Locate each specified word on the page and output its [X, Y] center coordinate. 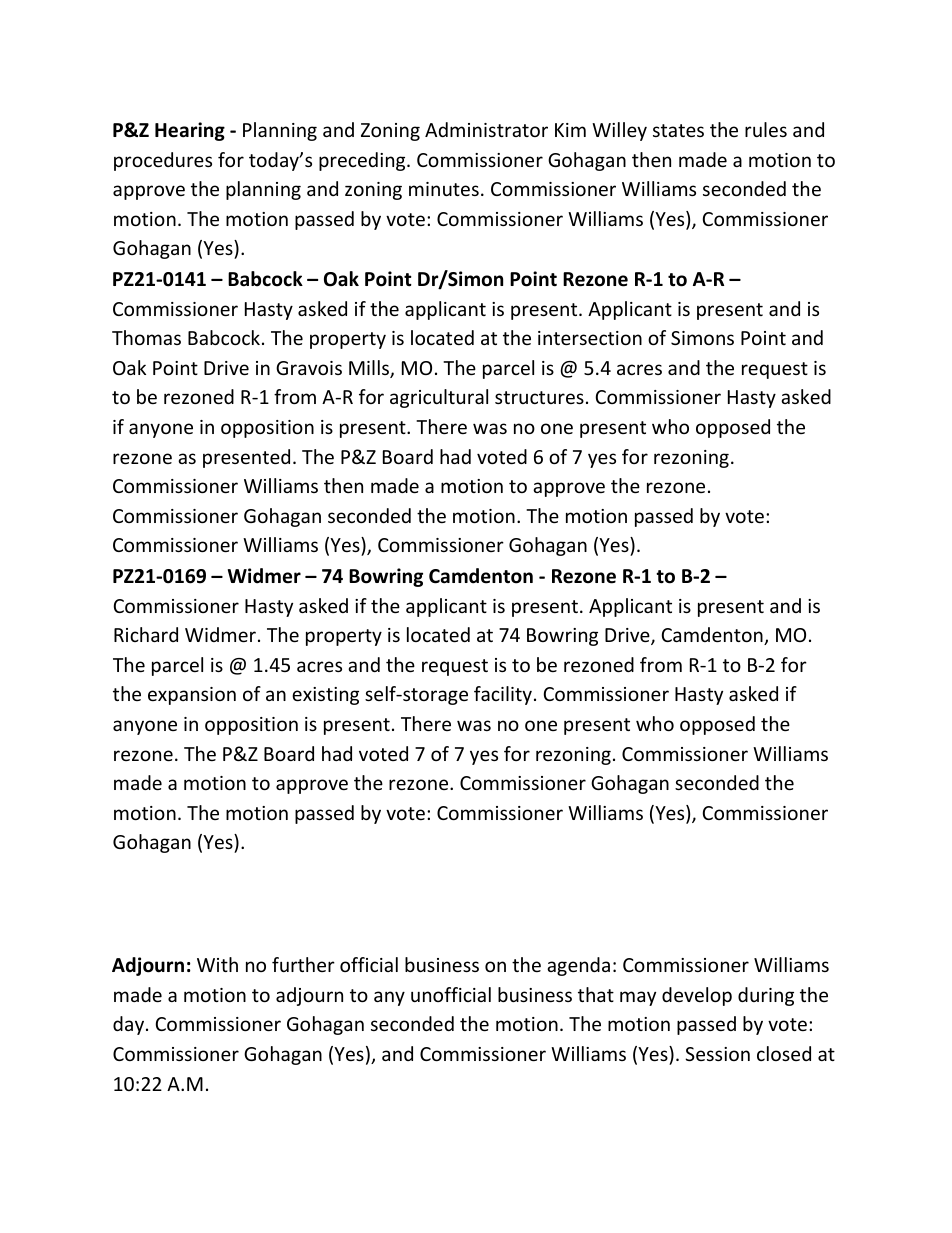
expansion [192, 696]
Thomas [146, 337]
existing [325, 696]
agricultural [439, 398]
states [678, 130]
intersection [590, 338]
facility [503, 695]
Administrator [486, 129]
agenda [578, 966]
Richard [146, 634]
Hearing [190, 131]
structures [539, 397]
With [217, 964]
